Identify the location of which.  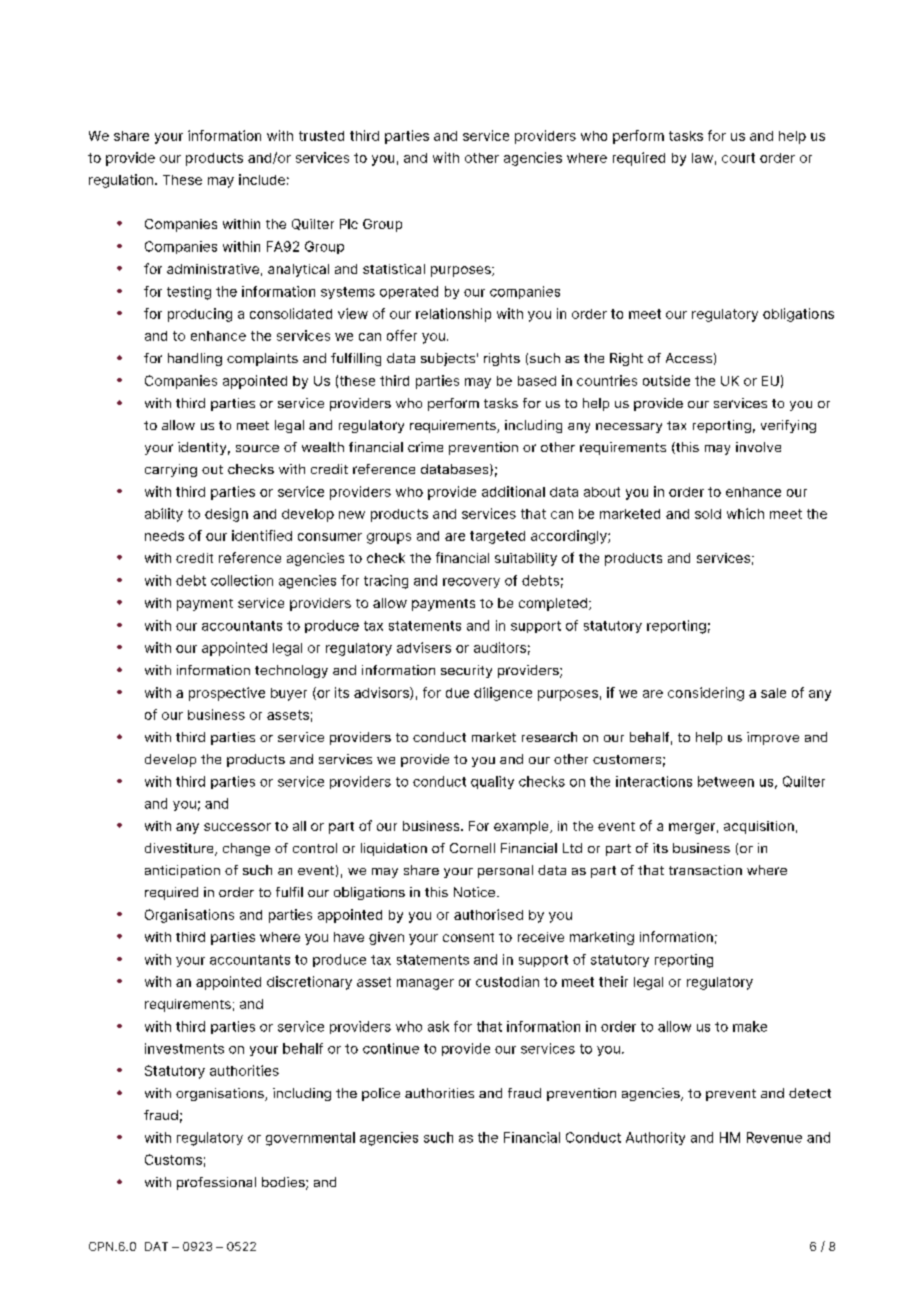
(745, 513).
